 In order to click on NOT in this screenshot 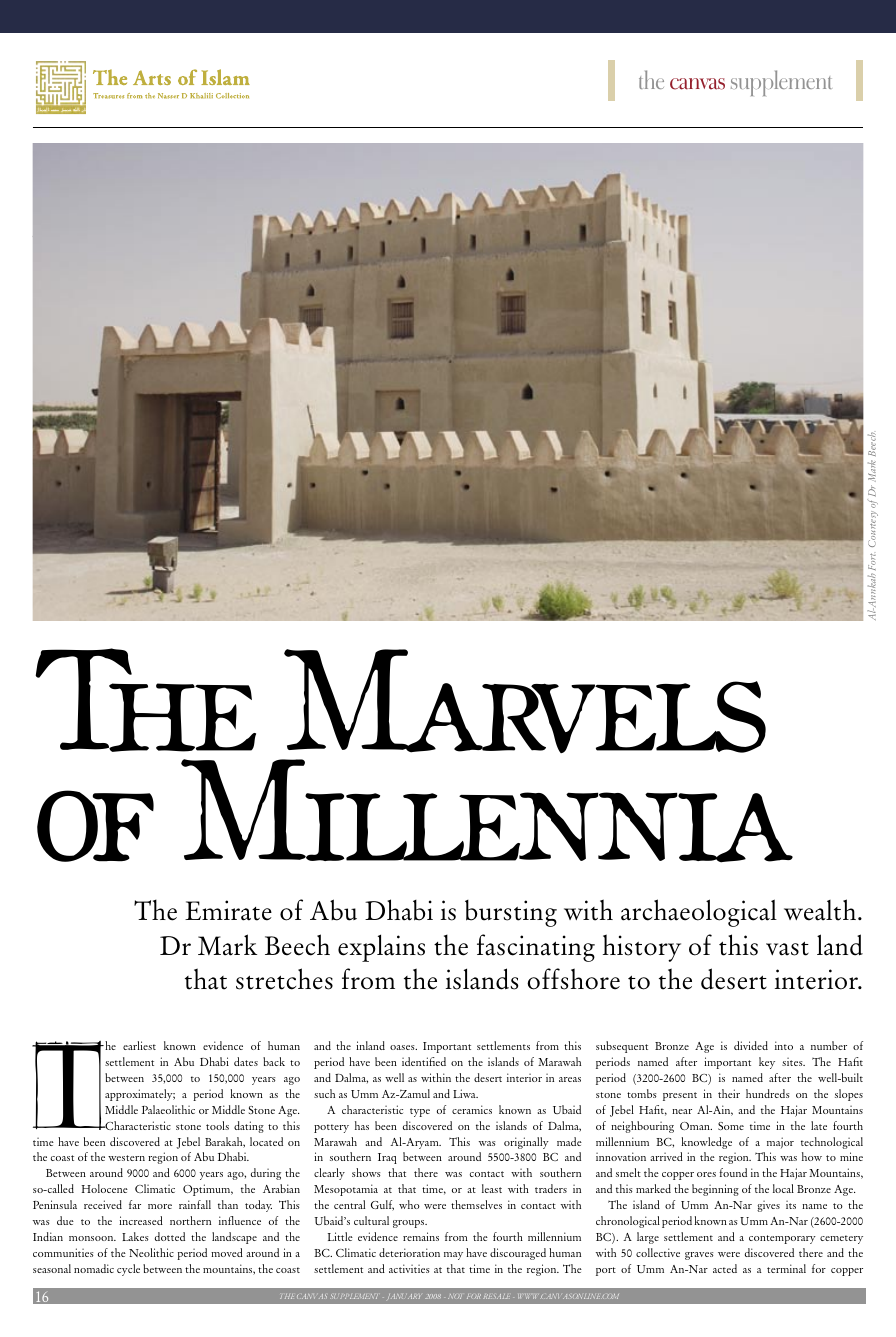, I will do `click(455, 1296)`.
